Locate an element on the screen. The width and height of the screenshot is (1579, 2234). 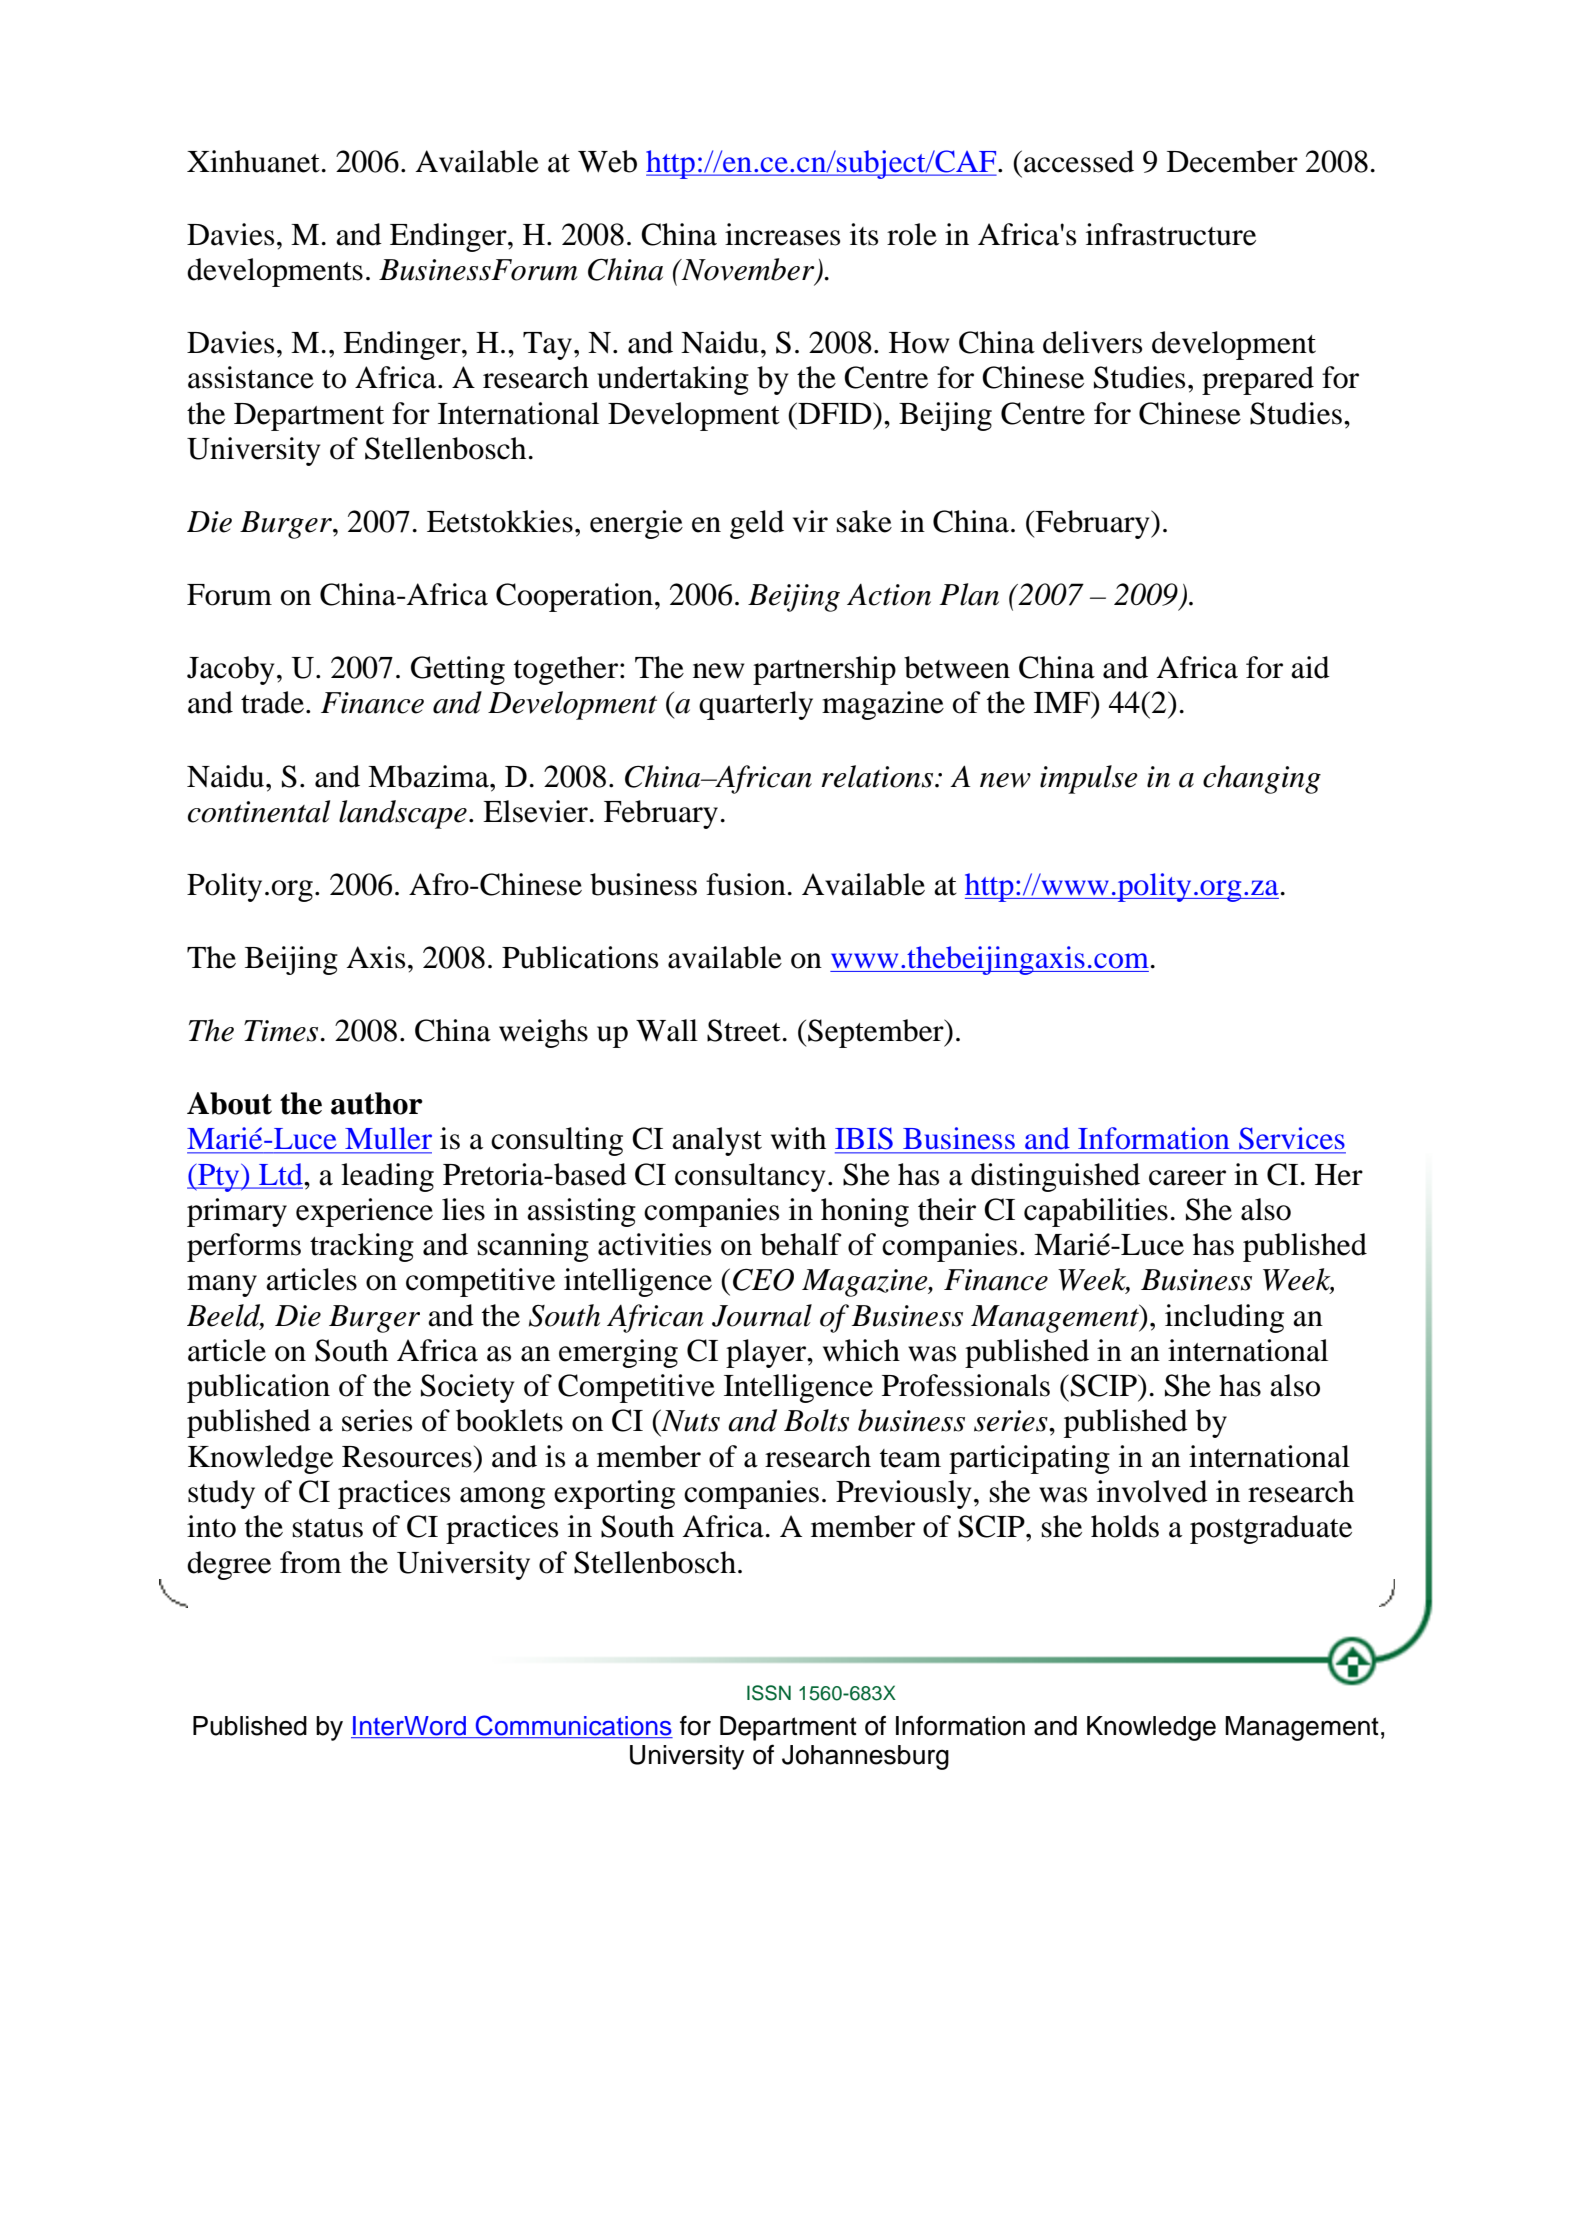
capabilities is located at coordinates (1096, 1212).
